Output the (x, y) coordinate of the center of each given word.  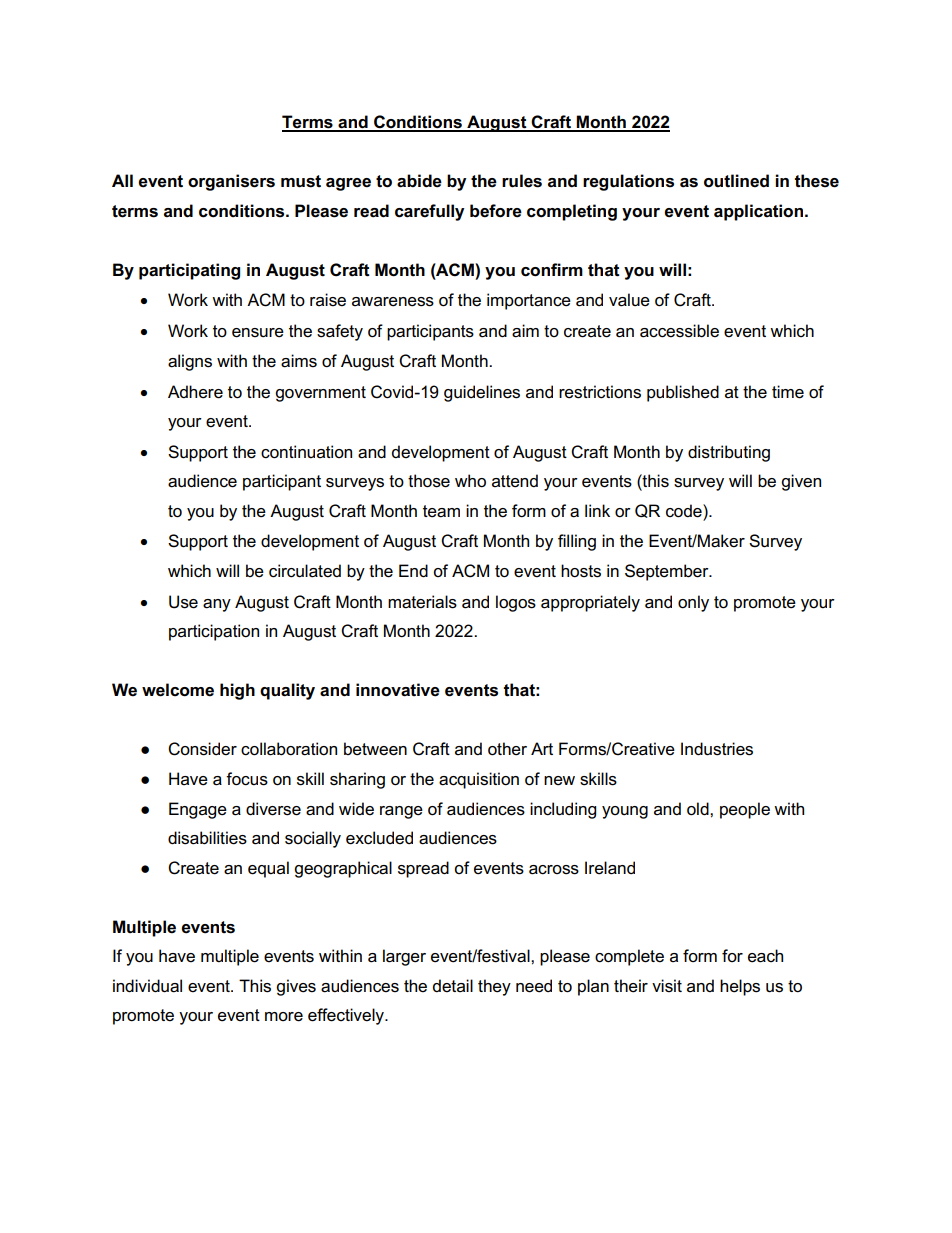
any (217, 605)
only (693, 603)
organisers (231, 182)
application (760, 212)
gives (296, 987)
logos (516, 603)
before (496, 211)
